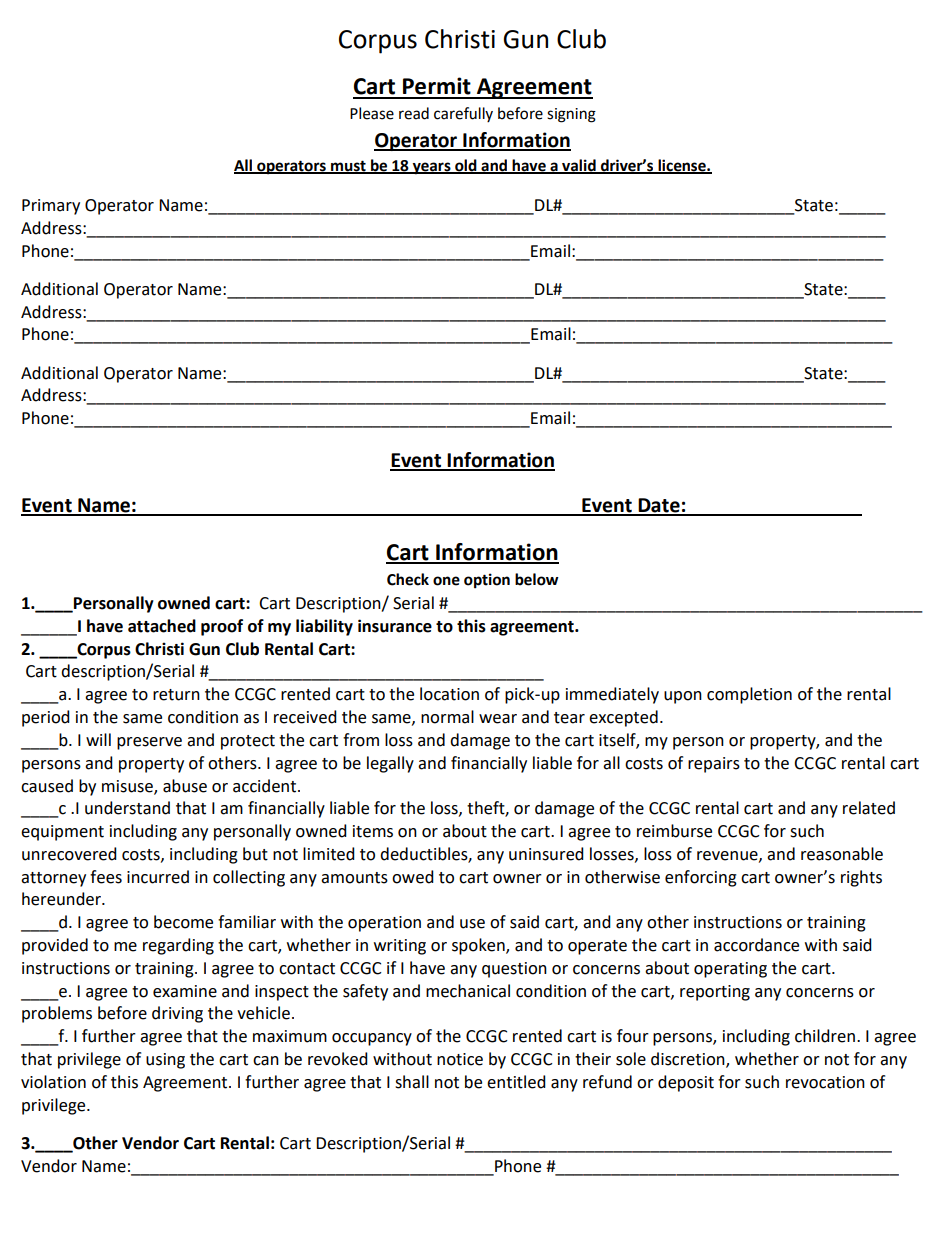 The image size is (952, 1233). What do you see at coordinates (466, 166) in the document?
I see `old` at bounding box center [466, 166].
